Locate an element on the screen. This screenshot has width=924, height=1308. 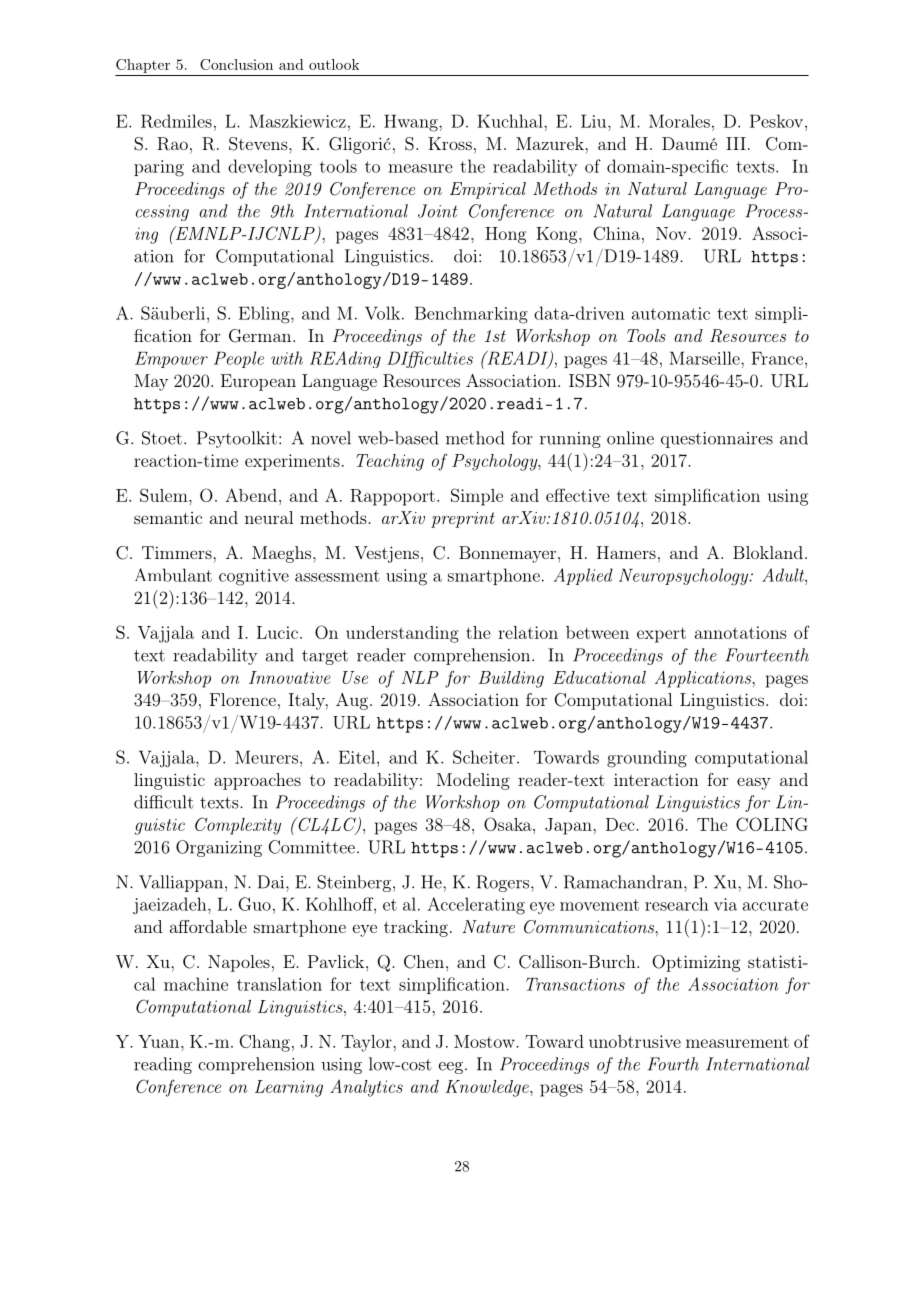
preprint is located at coordinates (463, 520).
